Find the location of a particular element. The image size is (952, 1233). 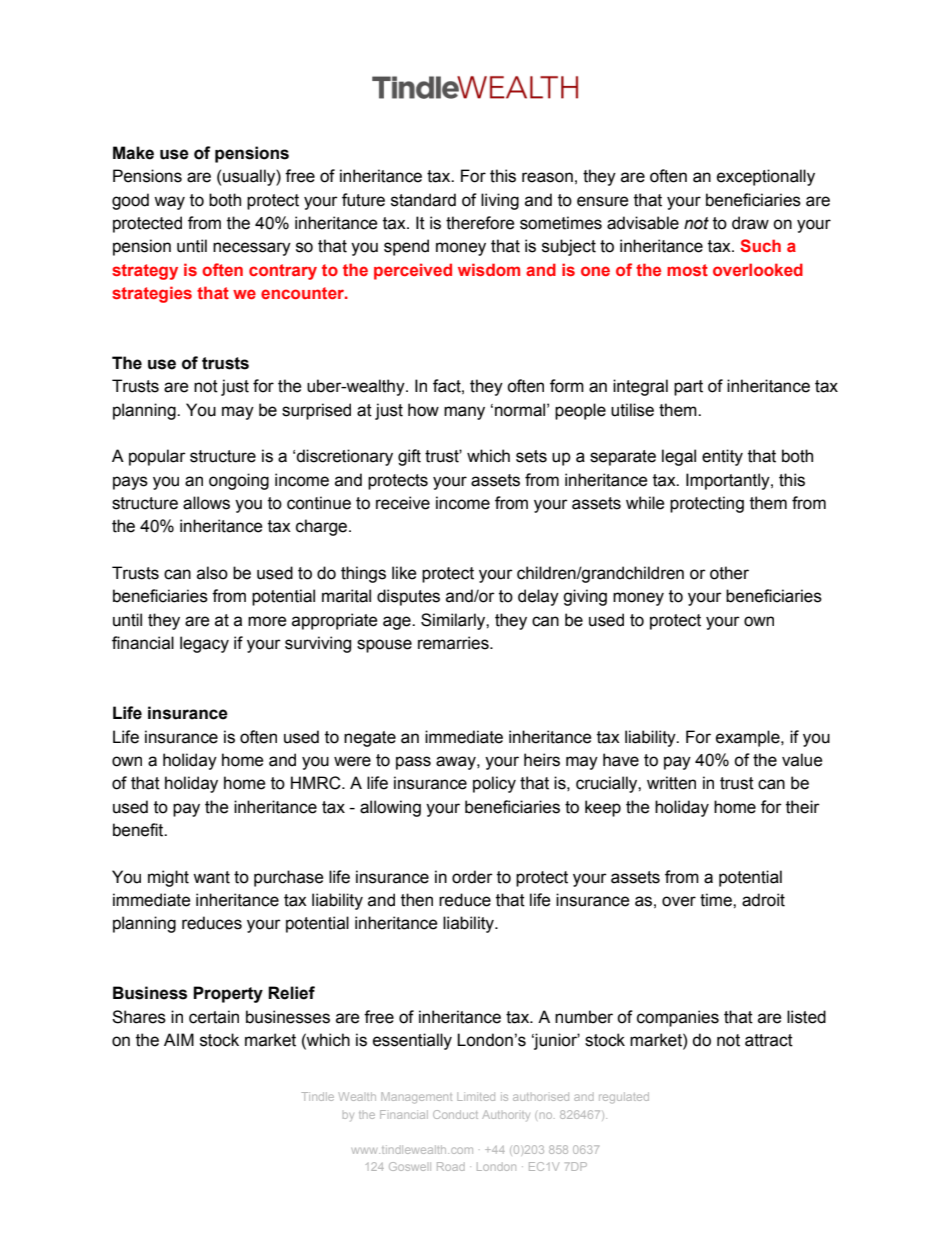

living is located at coordinates (500, 201).
